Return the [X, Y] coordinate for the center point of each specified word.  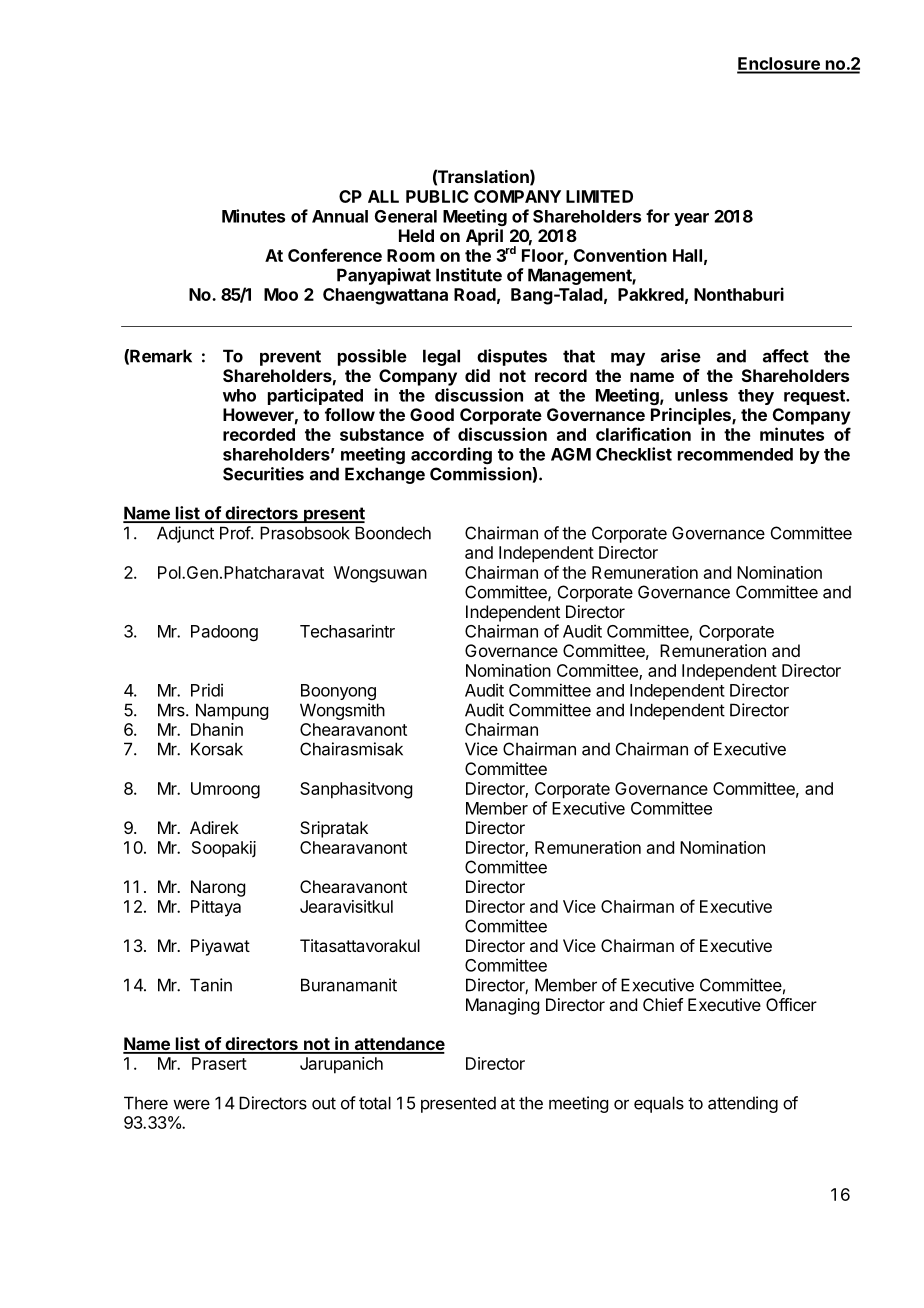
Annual [340, 216]
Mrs [172, 710]
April [484, 237]
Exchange [385, 475]
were [191, 1105]
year [691, 219]
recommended [735, 454]
